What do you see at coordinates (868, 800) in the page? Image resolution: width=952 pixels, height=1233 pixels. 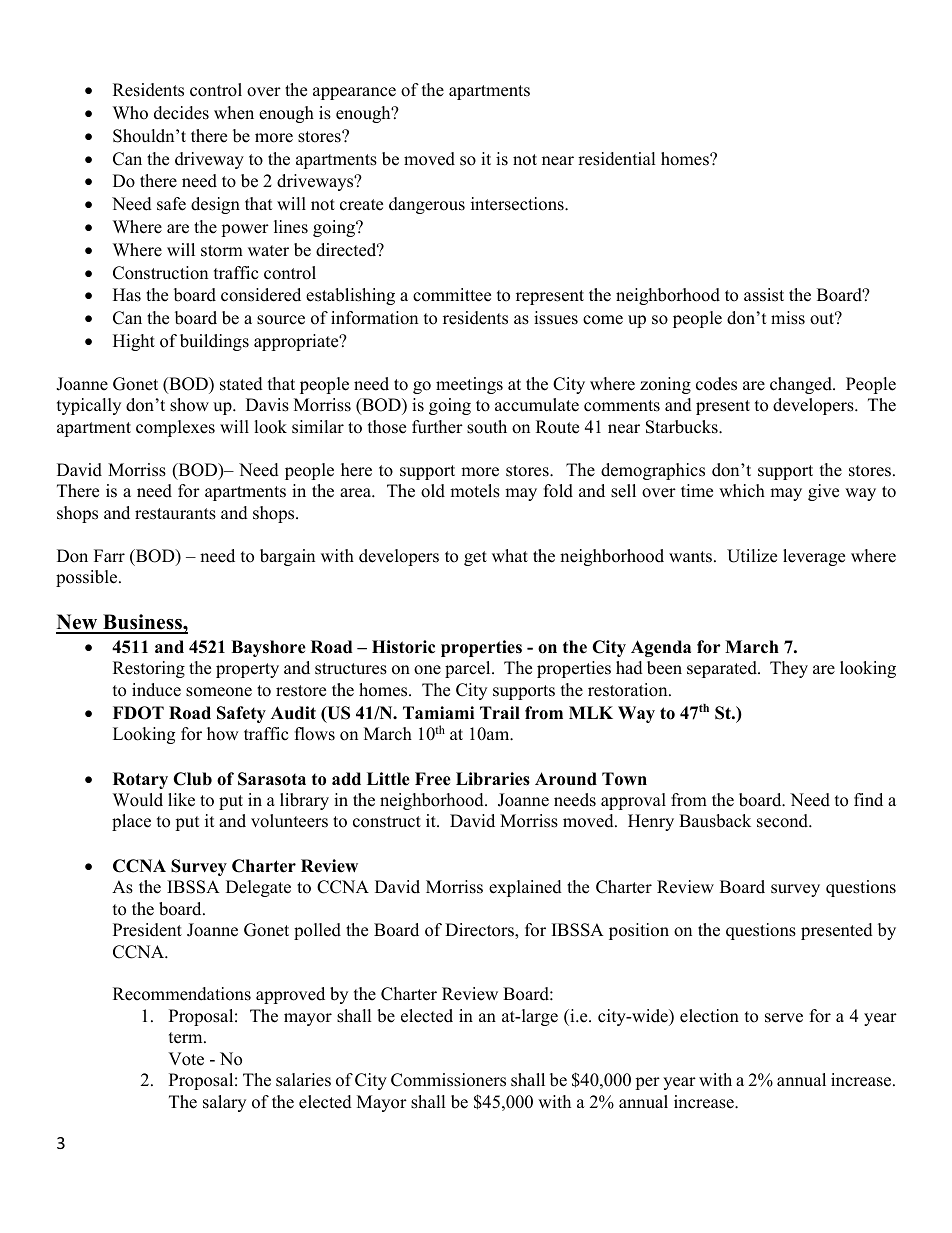 I see `find` at bounding box center [868, 800].
